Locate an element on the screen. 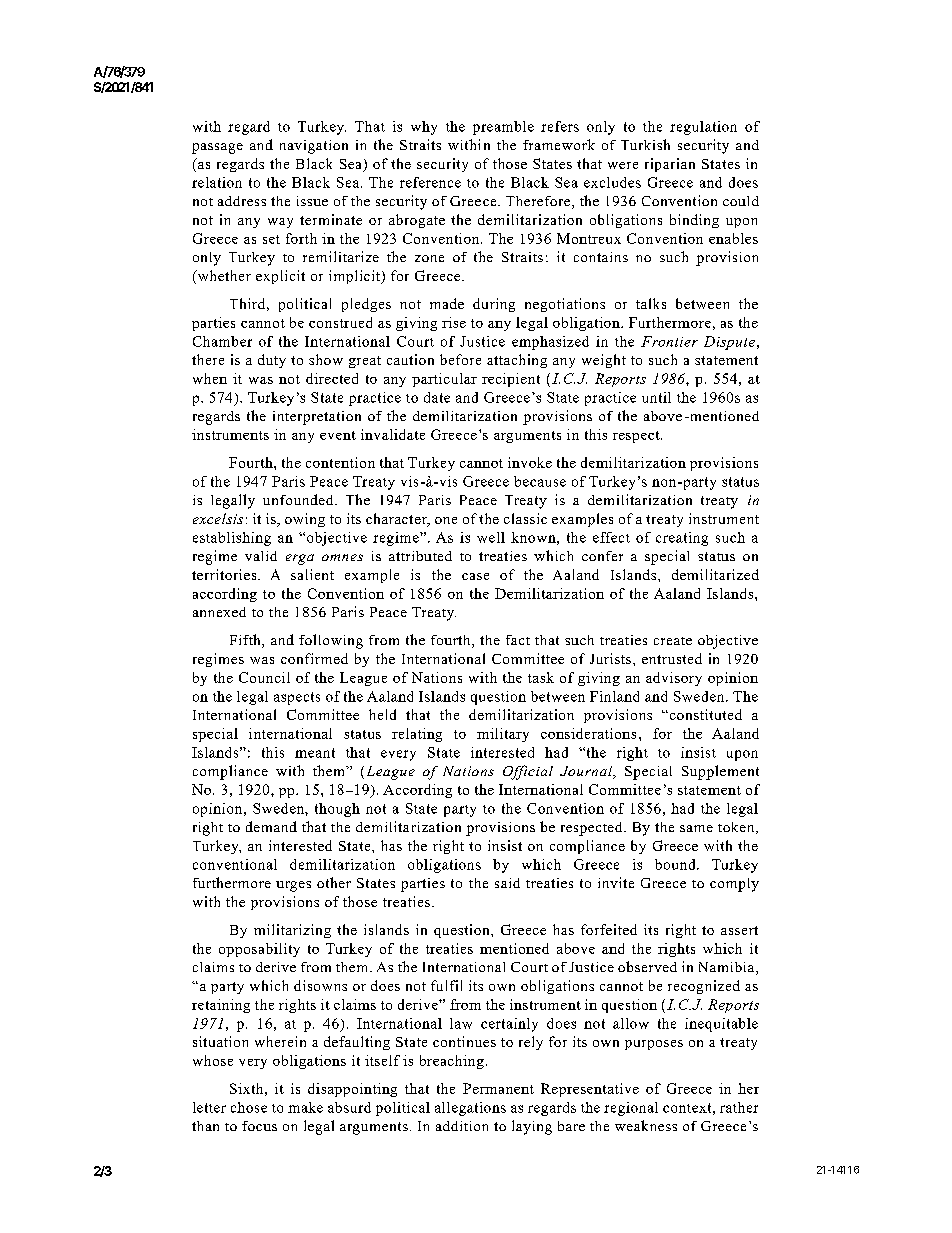 This screenshot has width=952, height=1233. fact is located at coordinates (518, 640).
